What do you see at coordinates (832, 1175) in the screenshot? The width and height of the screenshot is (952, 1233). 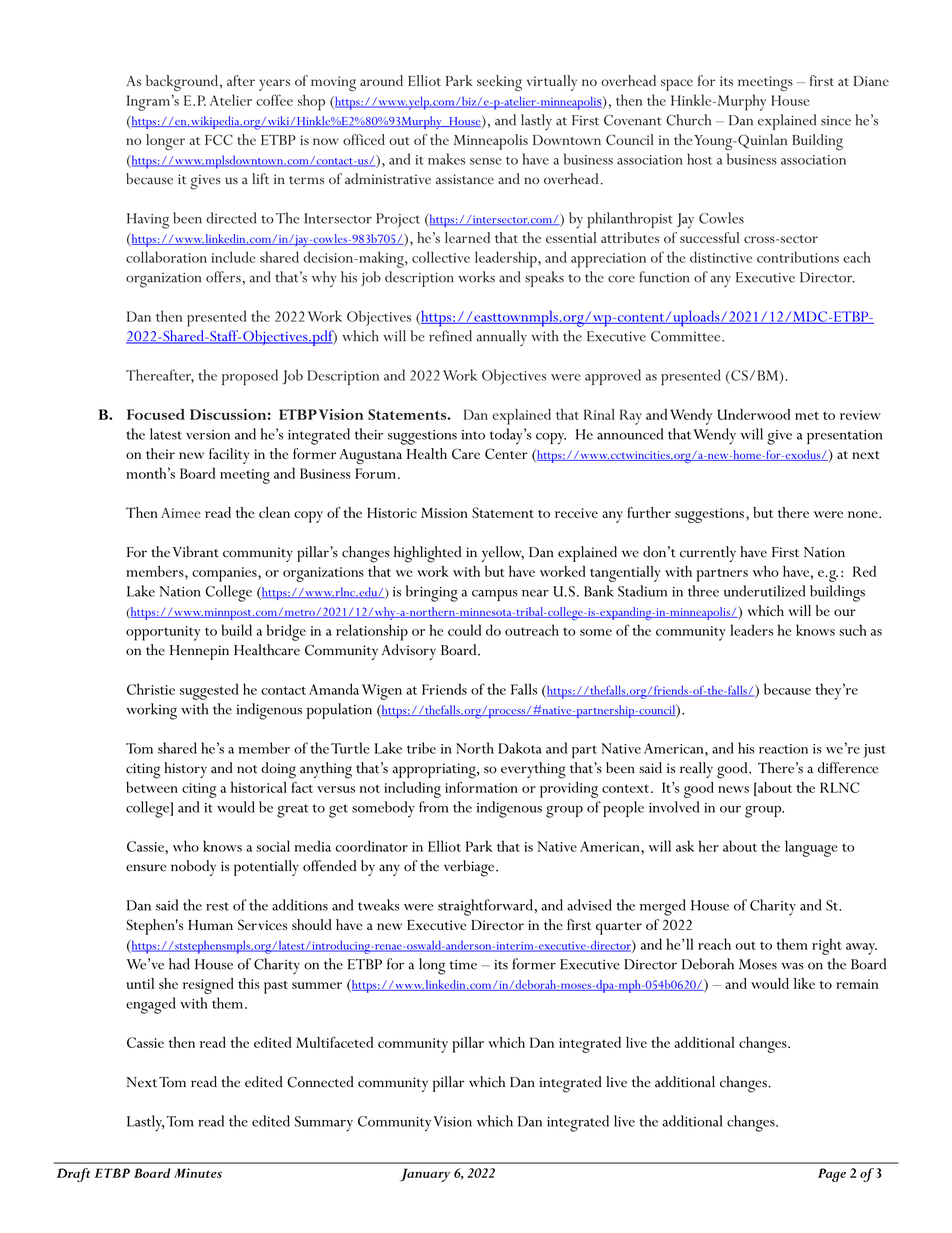 I see `Page` at bounding box center [832, 1175].
